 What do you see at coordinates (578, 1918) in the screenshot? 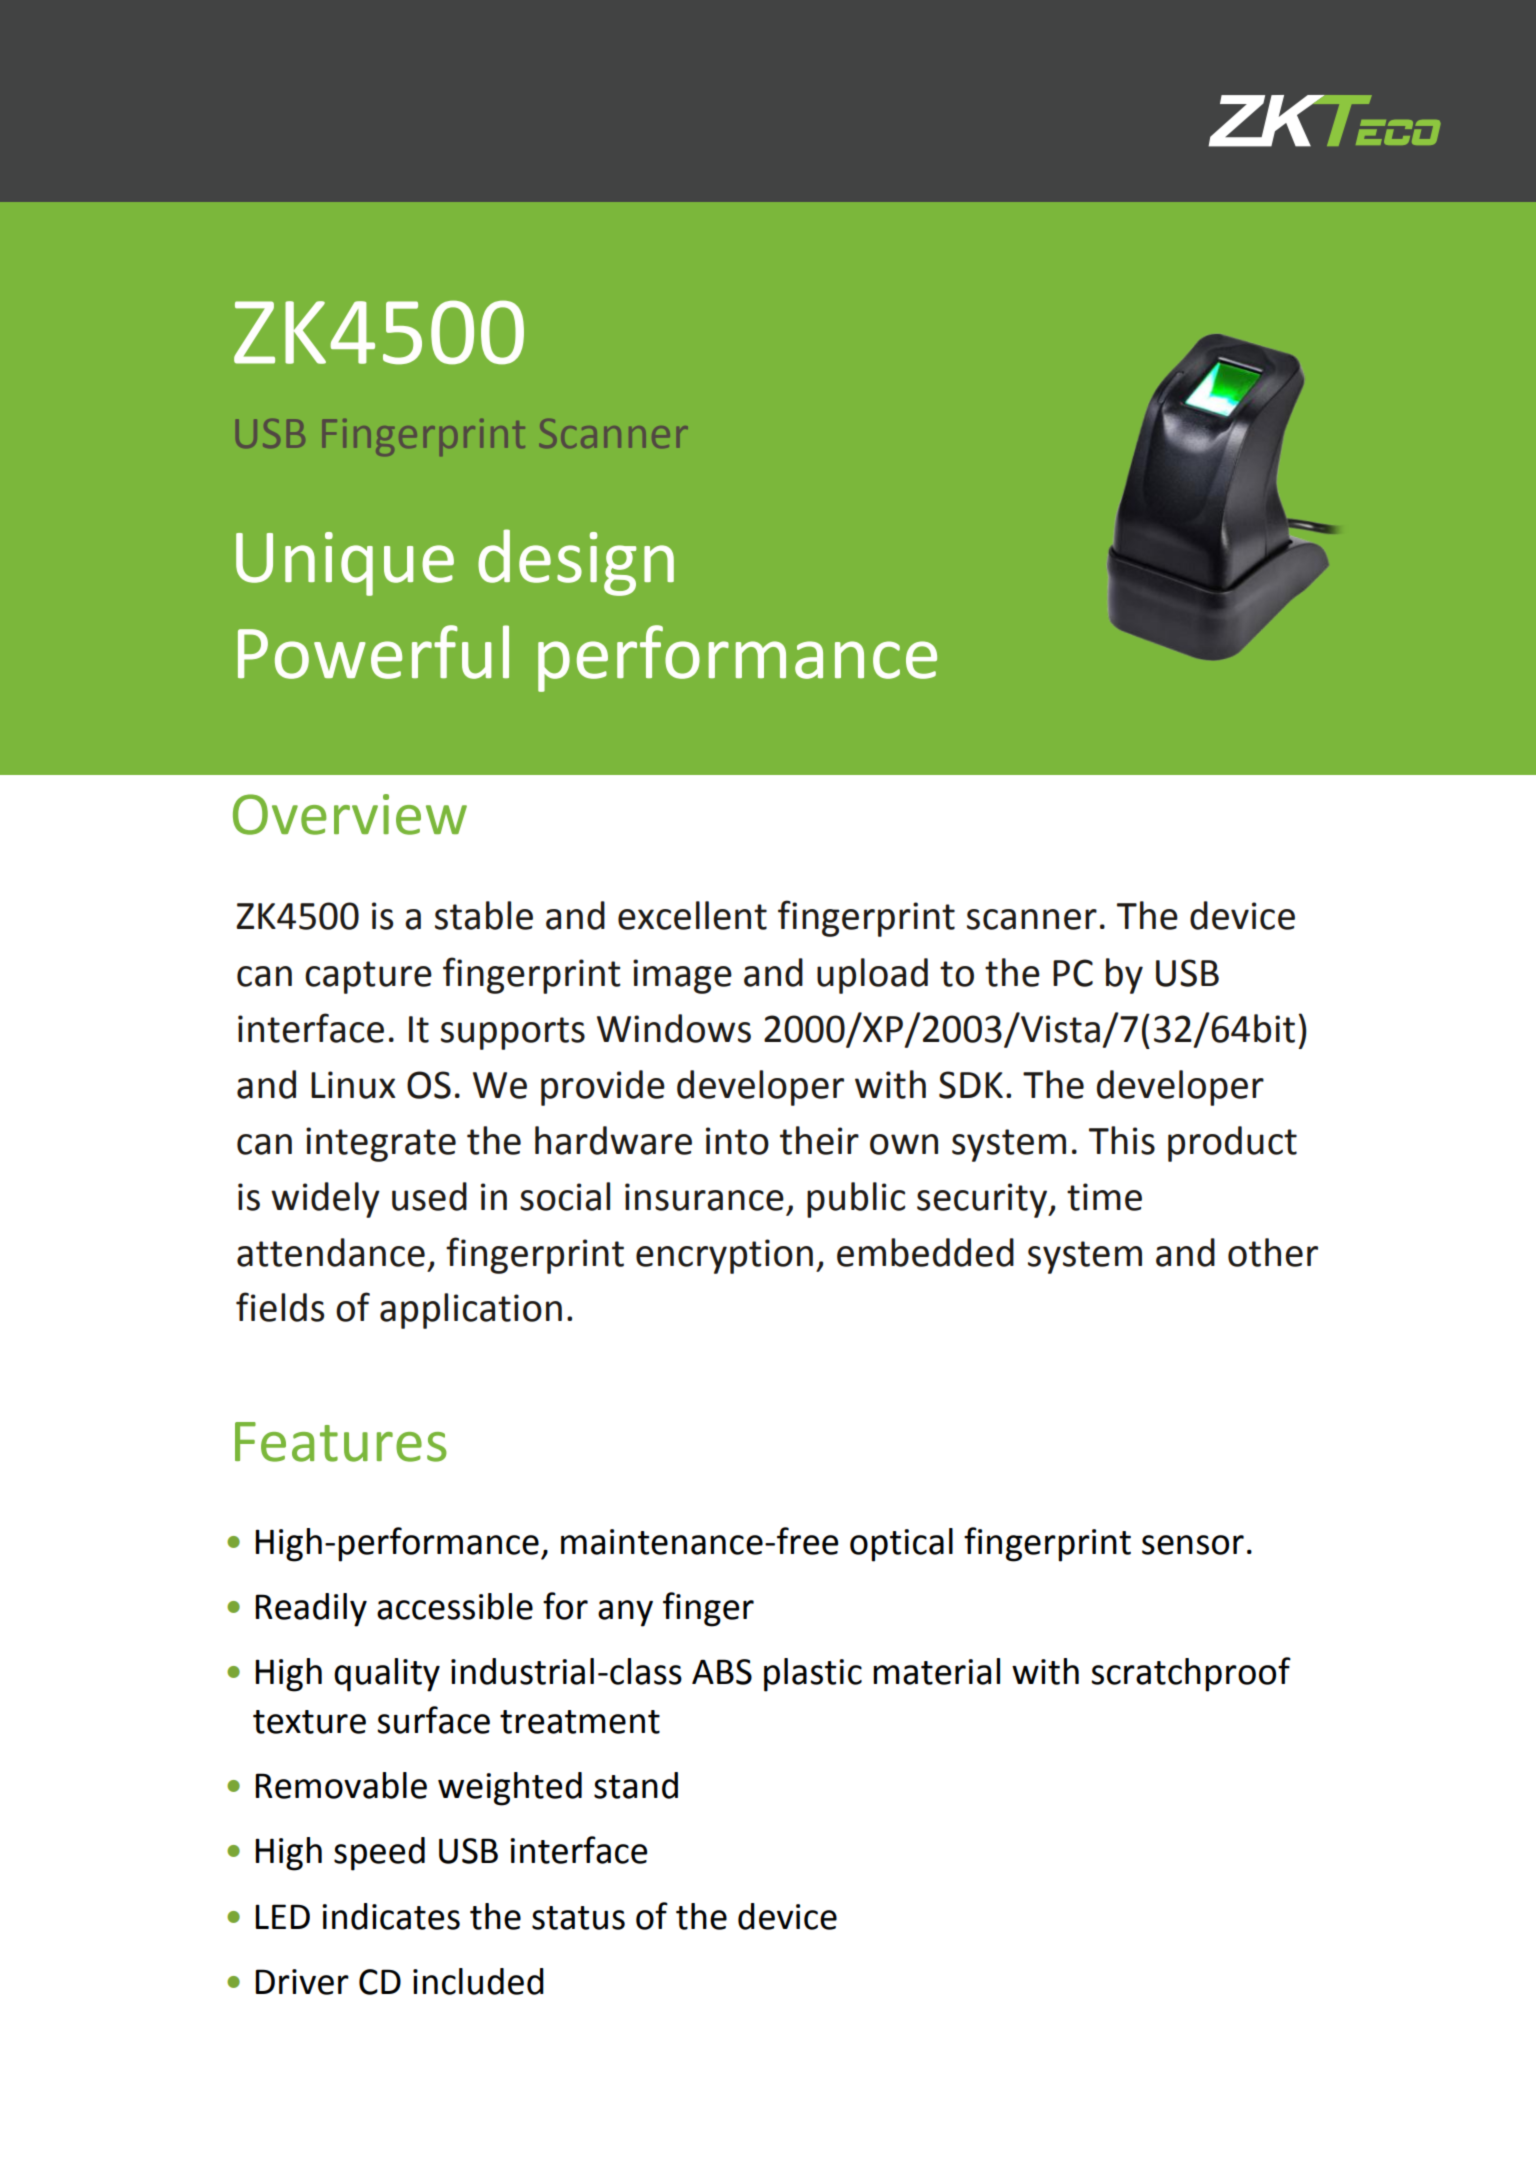
I see `status` at bounding box center [578, 1918].
